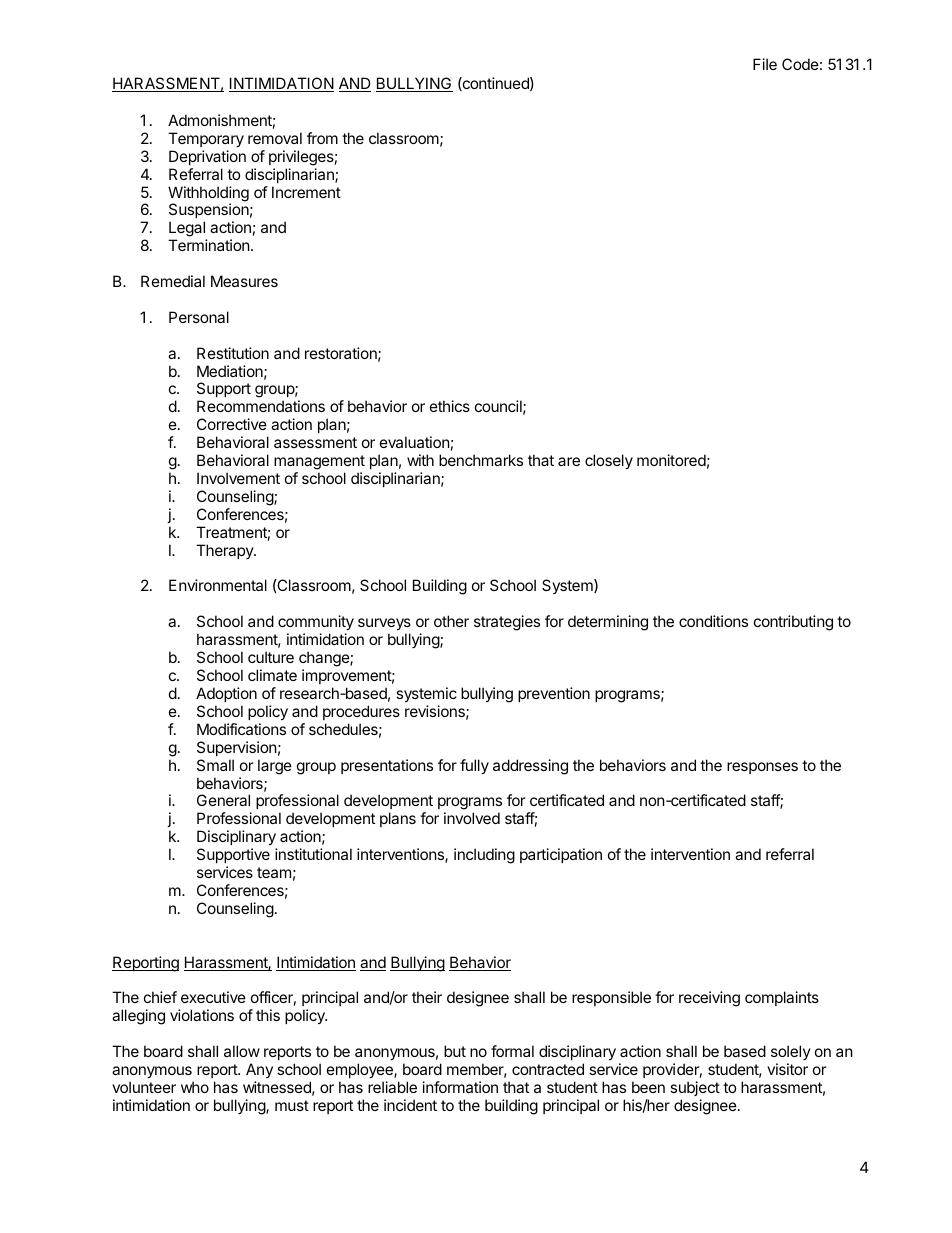  Describe the element at coordinates (322, 138) in the image. I see `from` at that location.
